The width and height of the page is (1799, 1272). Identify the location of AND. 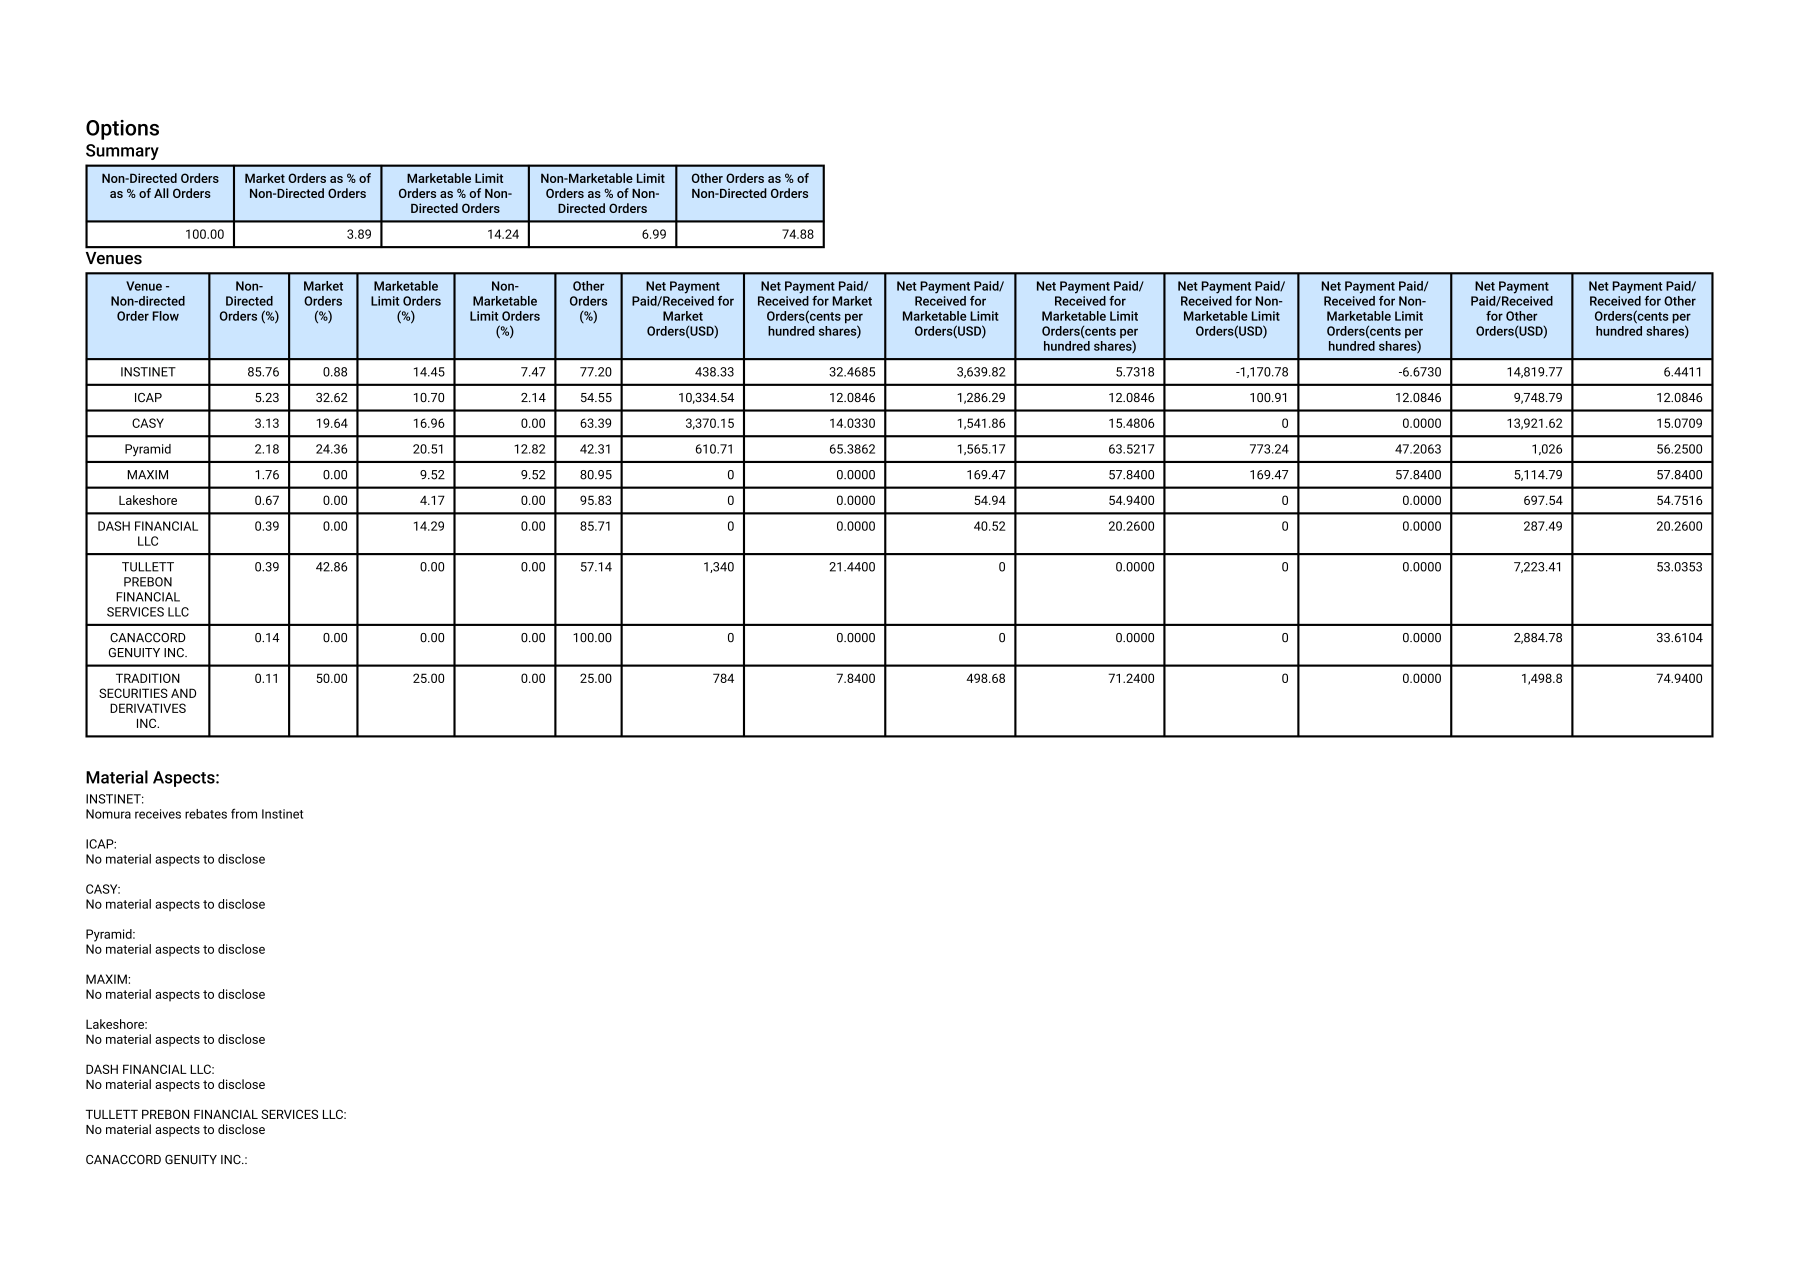
(183, 693).
